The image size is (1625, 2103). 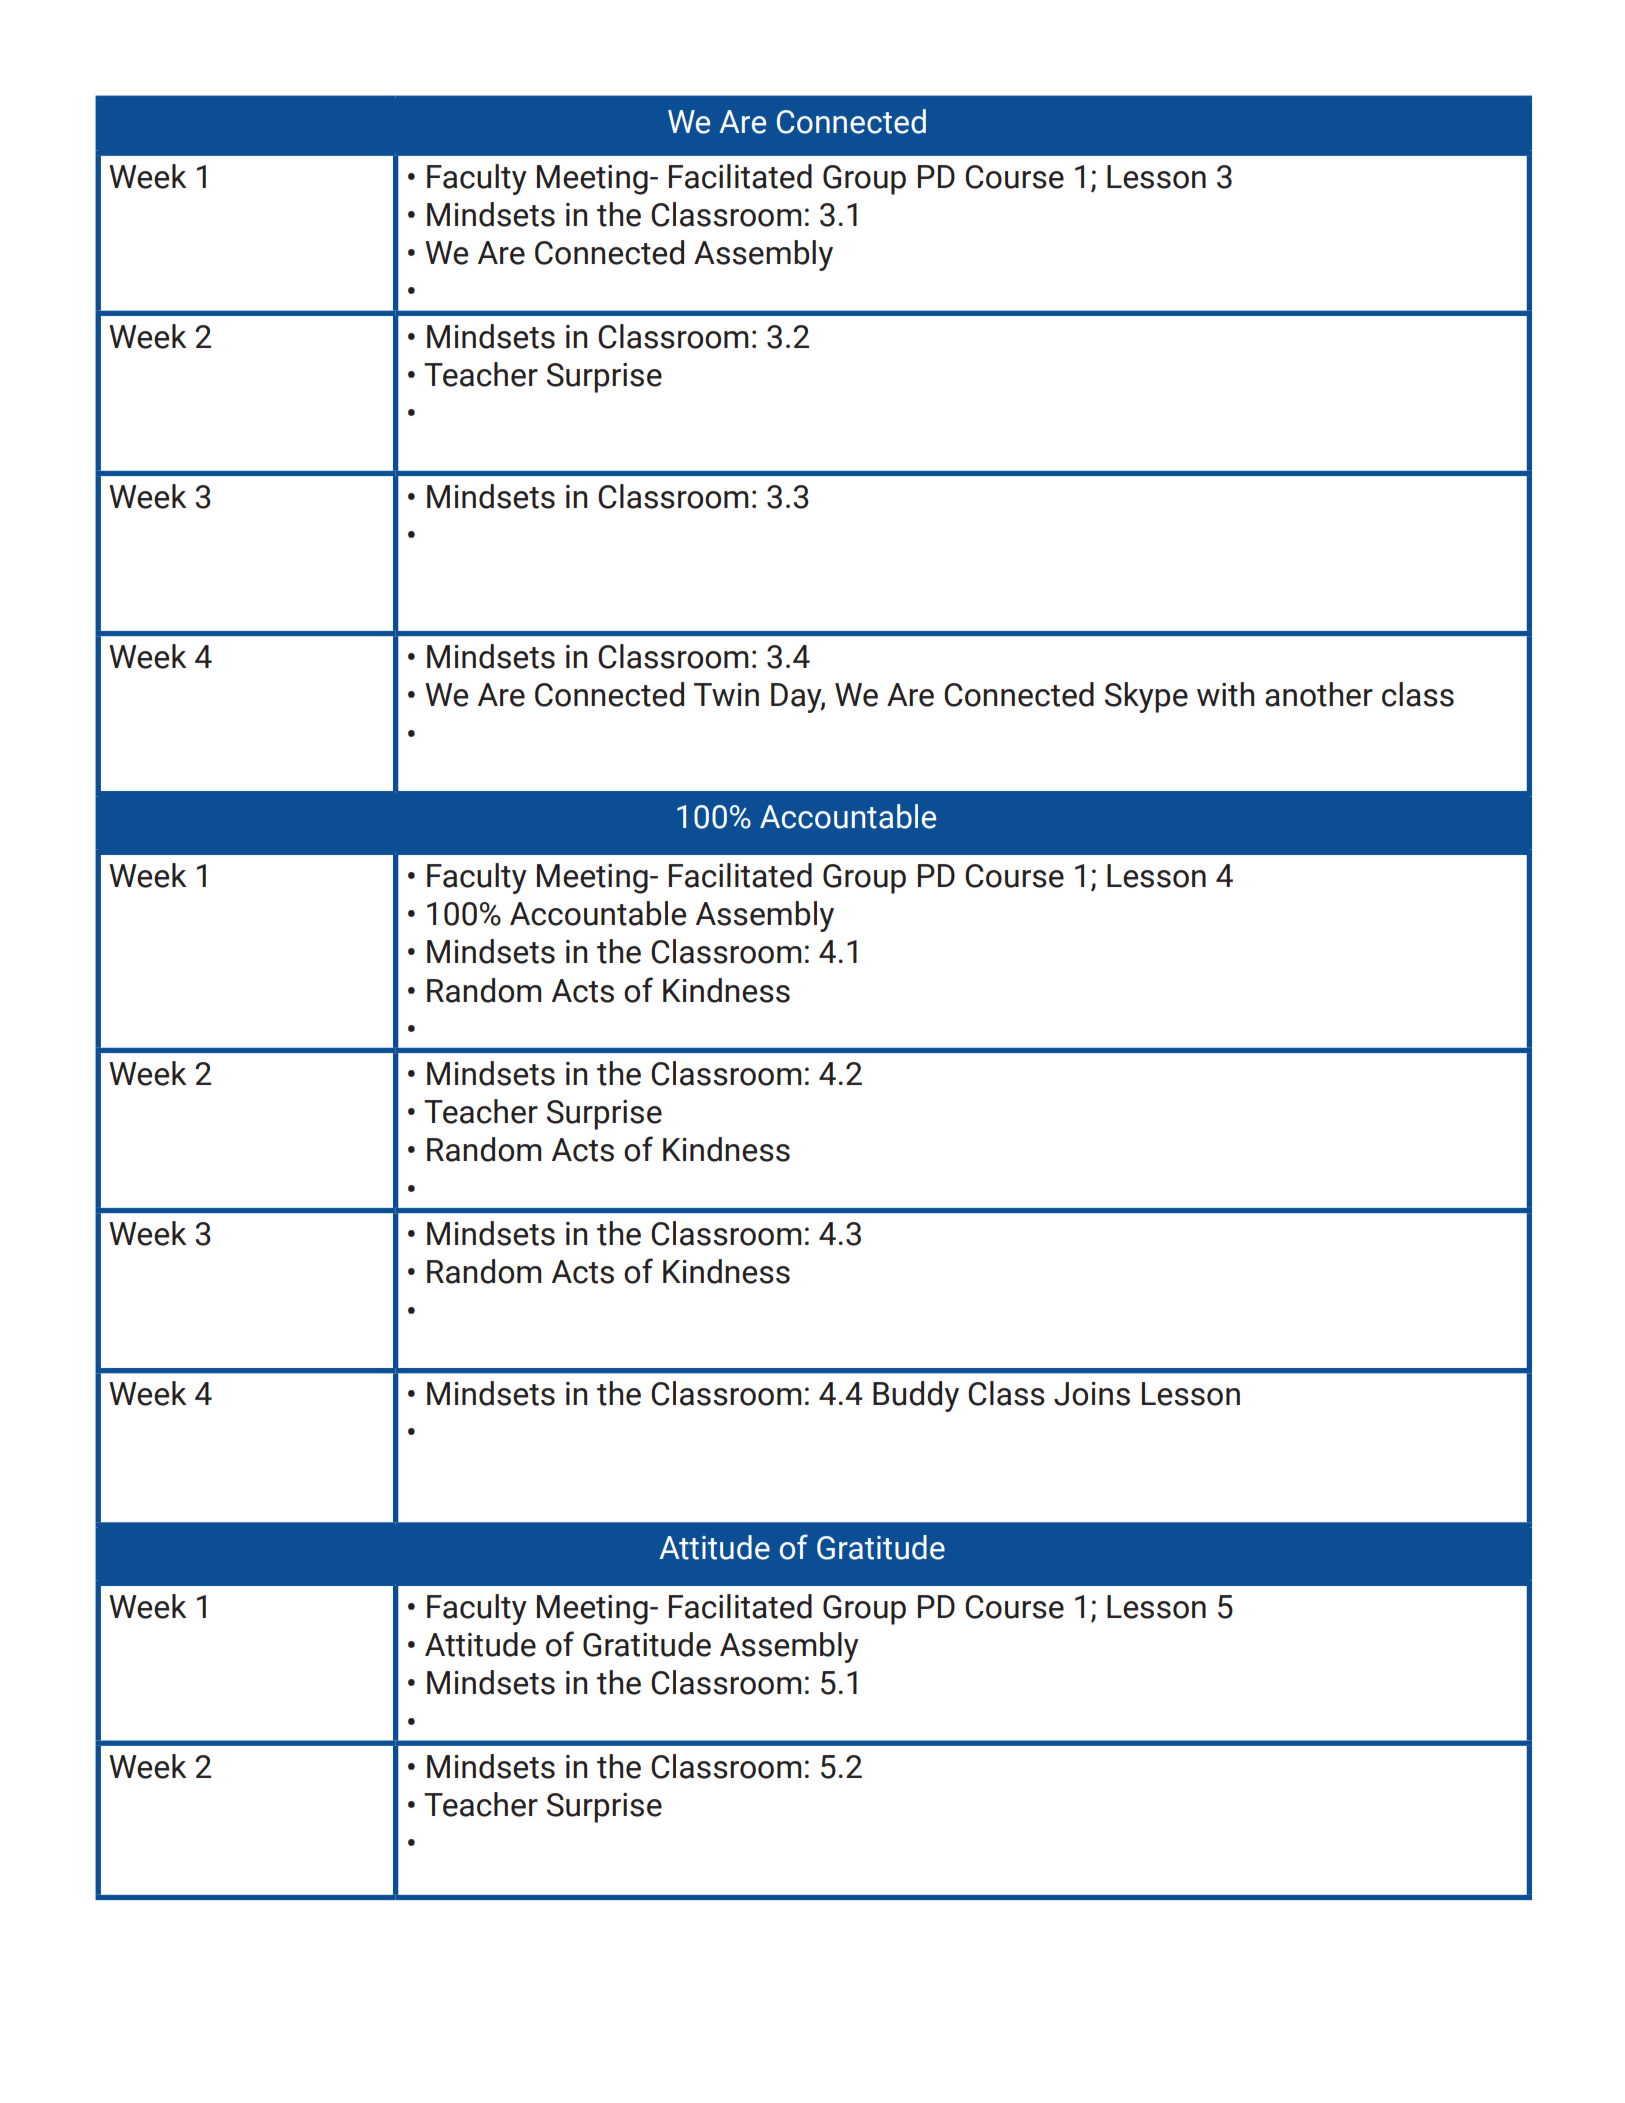 What do you see at coordinates (726, 694) in the screenshot?
I see `Twin` at bounding box center [726, 694].
